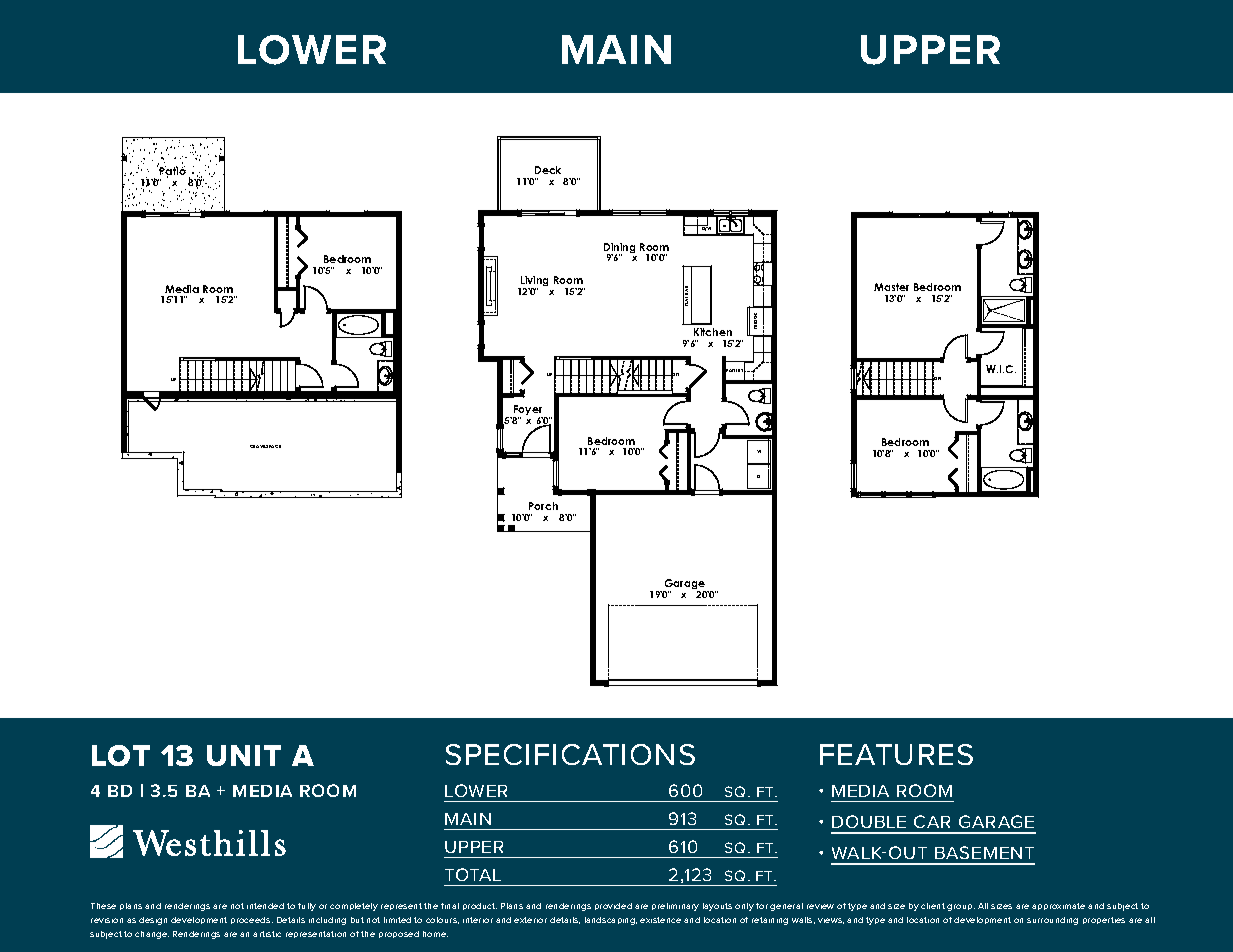 Image resolution: width=1233 pixels, height=952 pixels. Describe the element at coordinates (891, 287) in the screenshot. I see `Master` at that location.
